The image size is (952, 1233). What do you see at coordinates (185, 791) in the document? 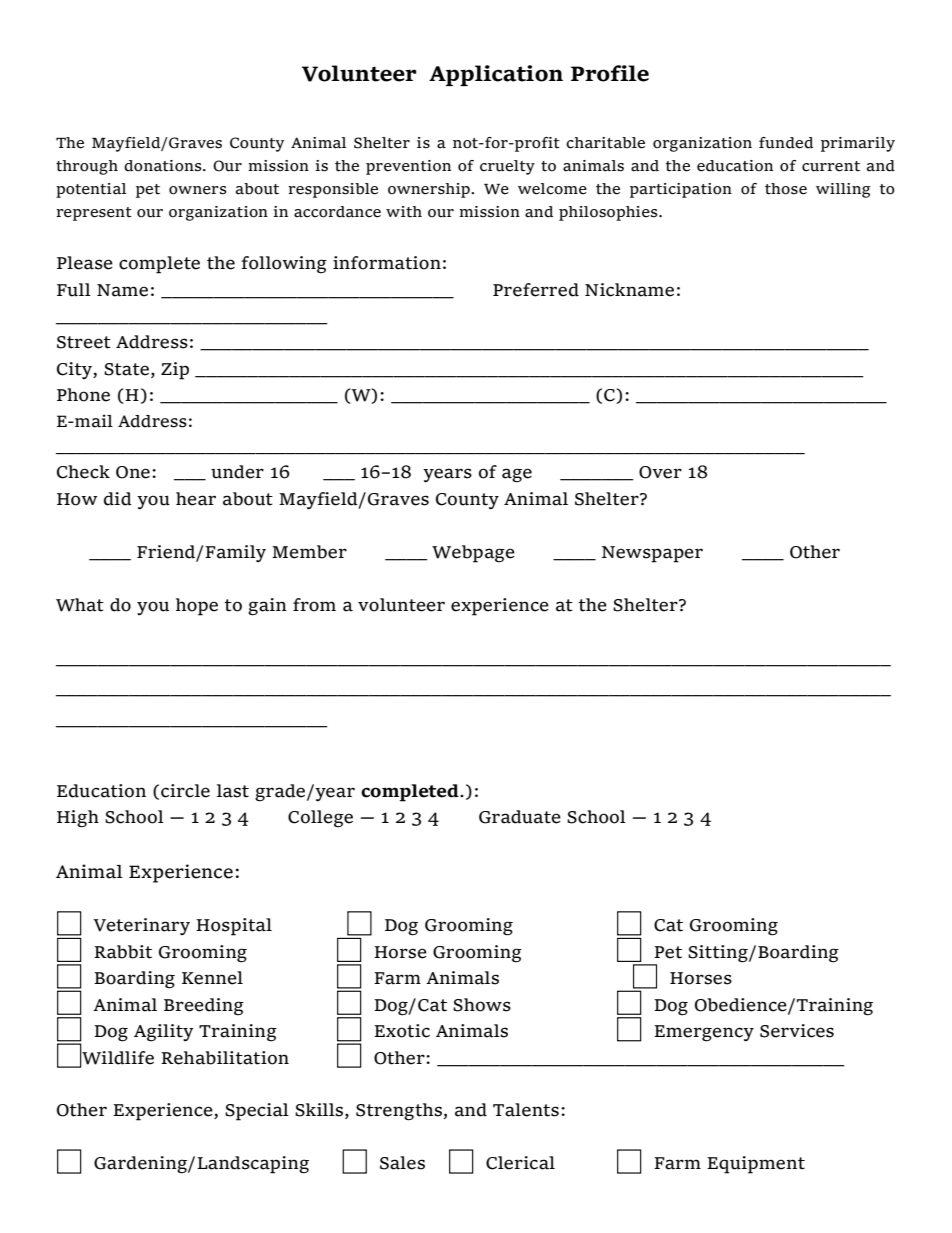
I see `circle` at bounding box center [185, 791].
